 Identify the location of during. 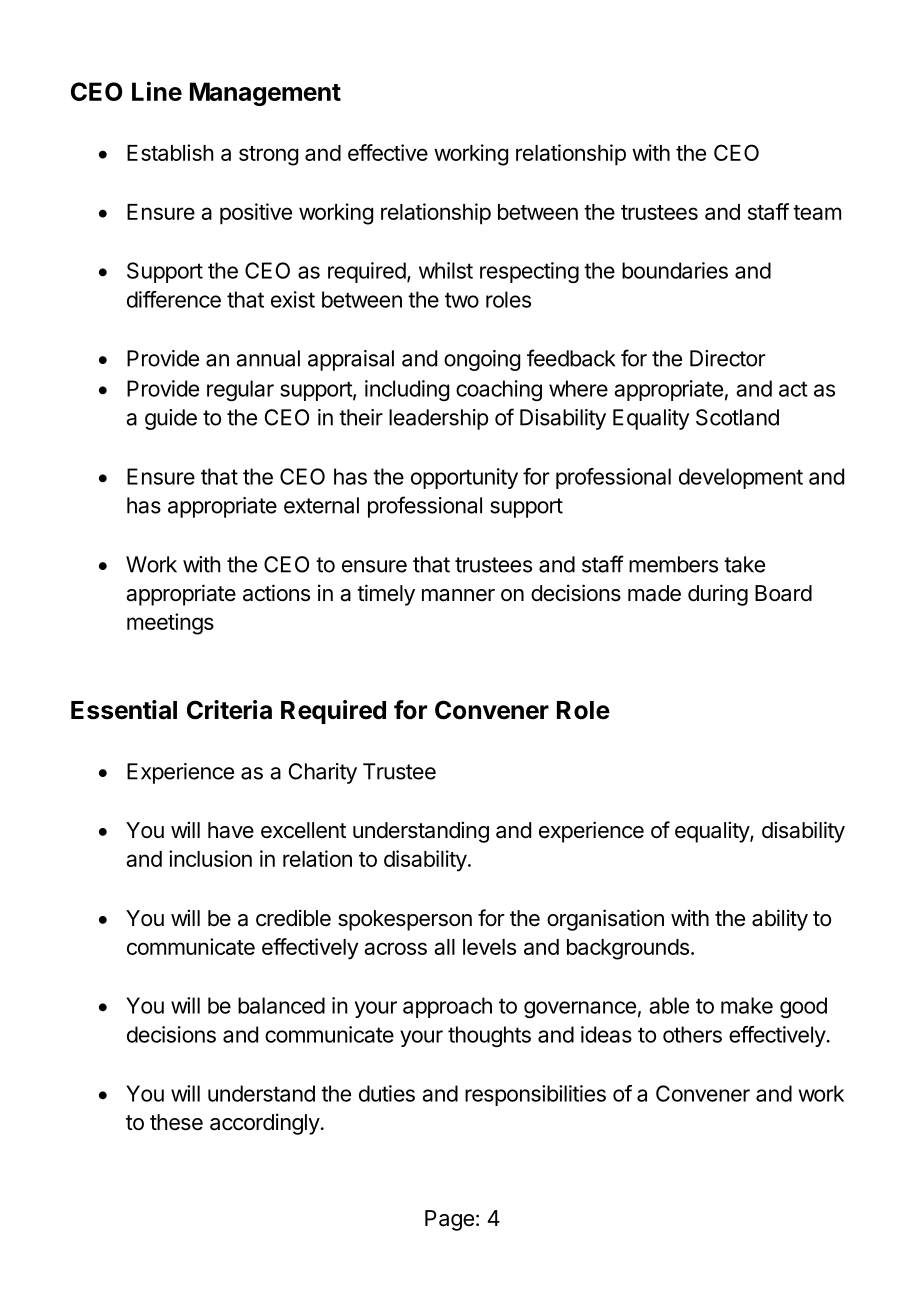
(718, 595).
